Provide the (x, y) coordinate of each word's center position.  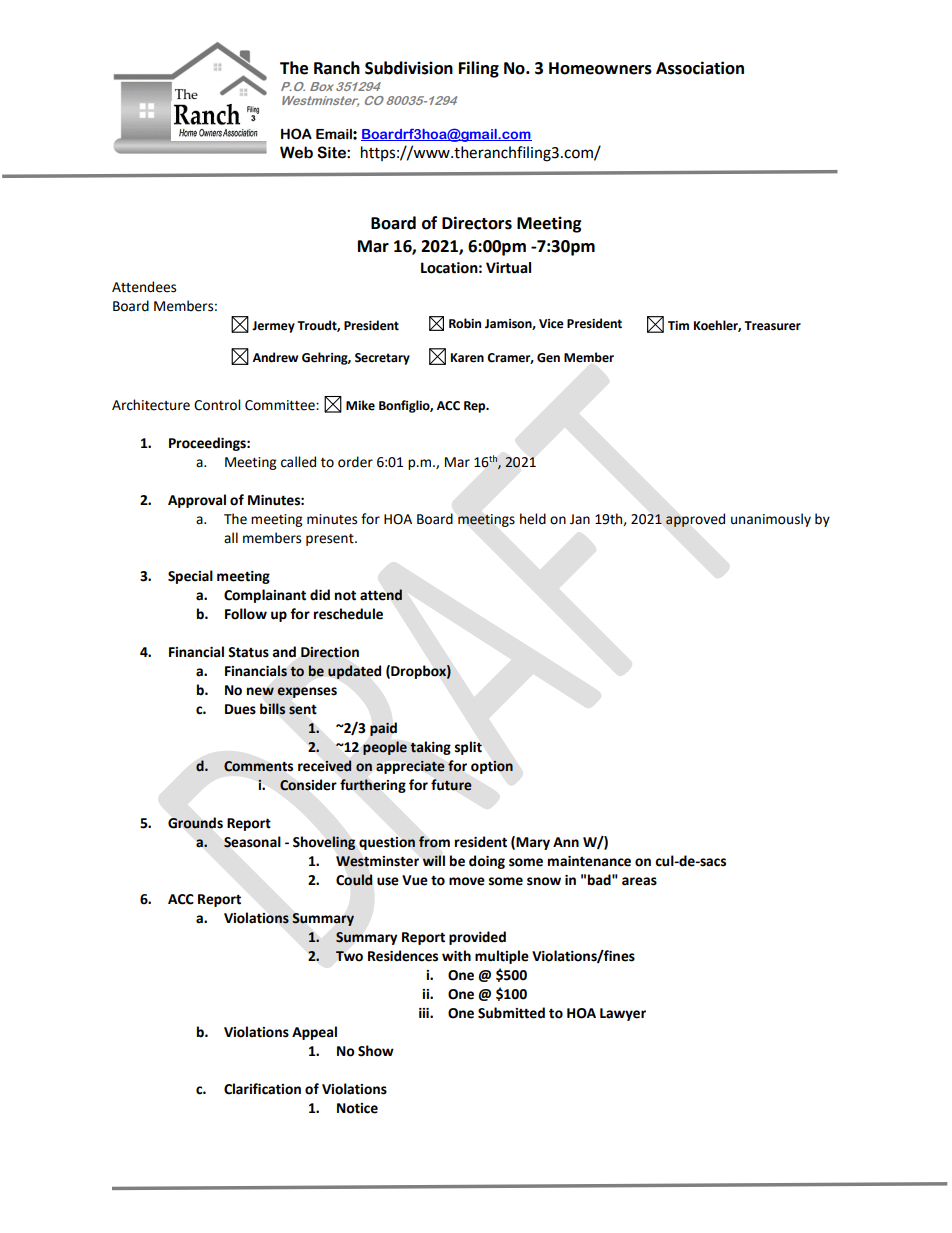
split (468, 748)
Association (700, 68)
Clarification (262, 1089)
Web (296, 152)
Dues (240, 709)
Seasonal (252, 842)
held (533, 519)
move (467, 881)
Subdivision (409, 68)
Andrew (275, 357)
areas (639, 881)
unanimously (771, 520)
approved (695, 520)
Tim (678, 325)
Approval (197, 501)
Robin (465, 323)
